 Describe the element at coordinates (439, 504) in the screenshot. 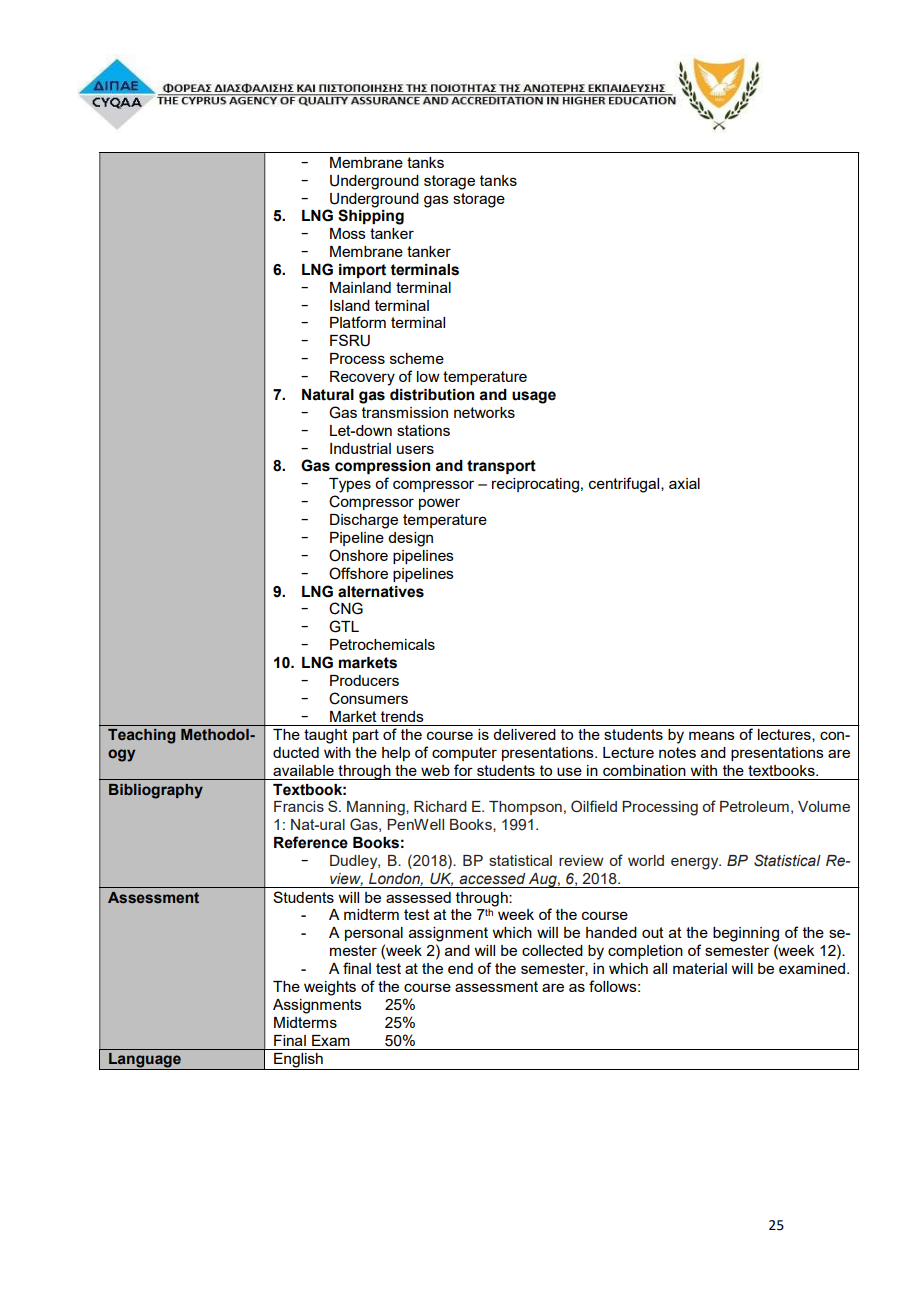

I see `power` at that location.
